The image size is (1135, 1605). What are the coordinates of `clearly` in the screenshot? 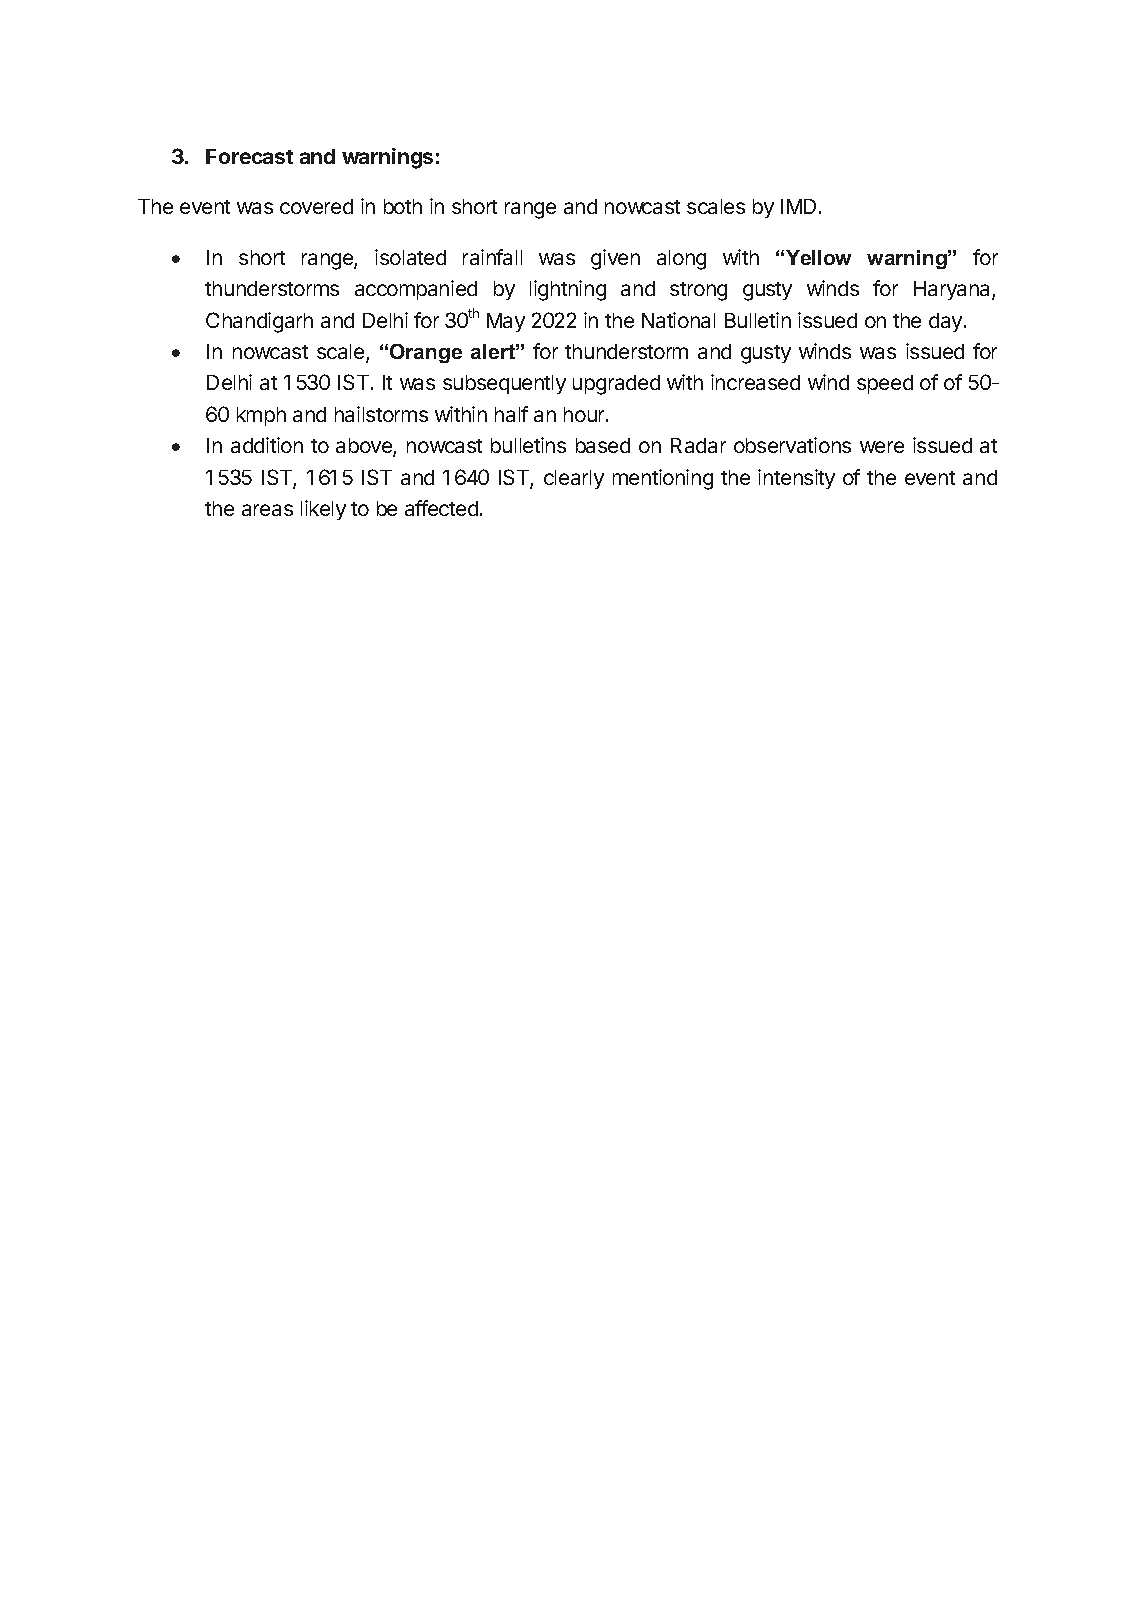 It's located at (574, 479).
